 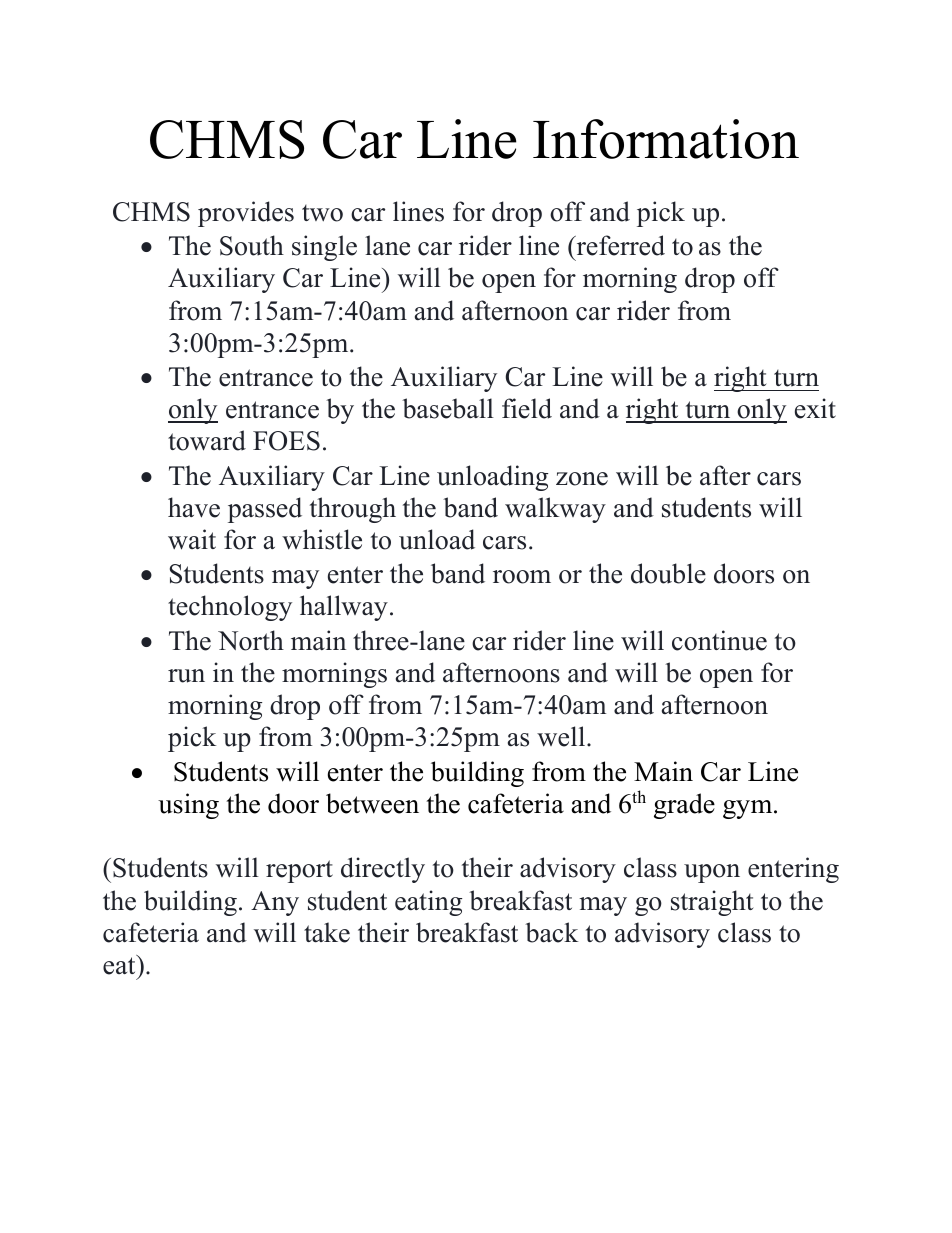 I want to click on Any, so click(x=275, y=903).
